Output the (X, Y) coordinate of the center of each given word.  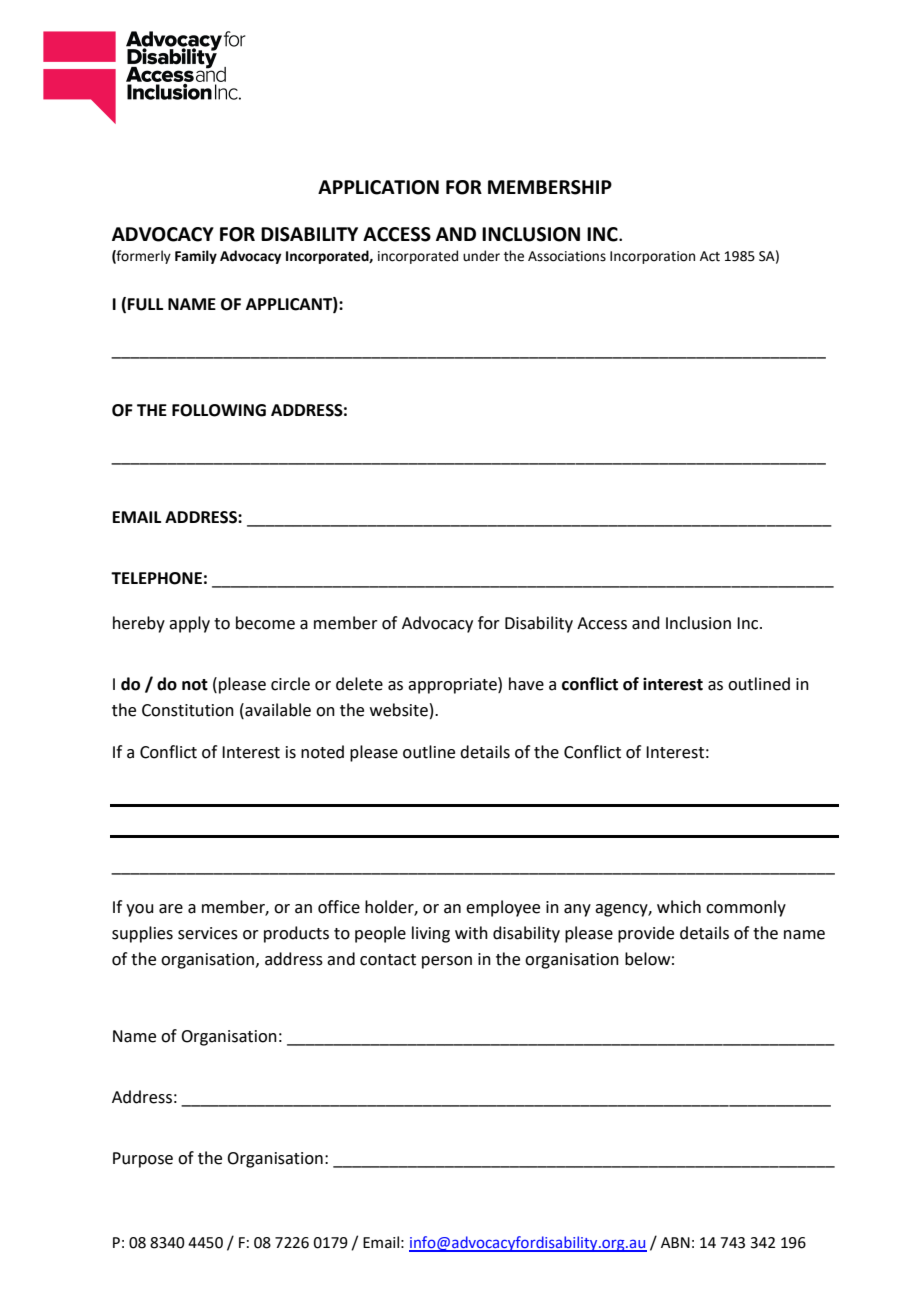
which (679, 907)
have (526, 684)
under (481, 256)
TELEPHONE (156, 578)
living (431, 934)
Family (196, 257)
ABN (675, 1242)
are (171, 909)
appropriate (453, 685)
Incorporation (652, 257)
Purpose (143, 1160)
